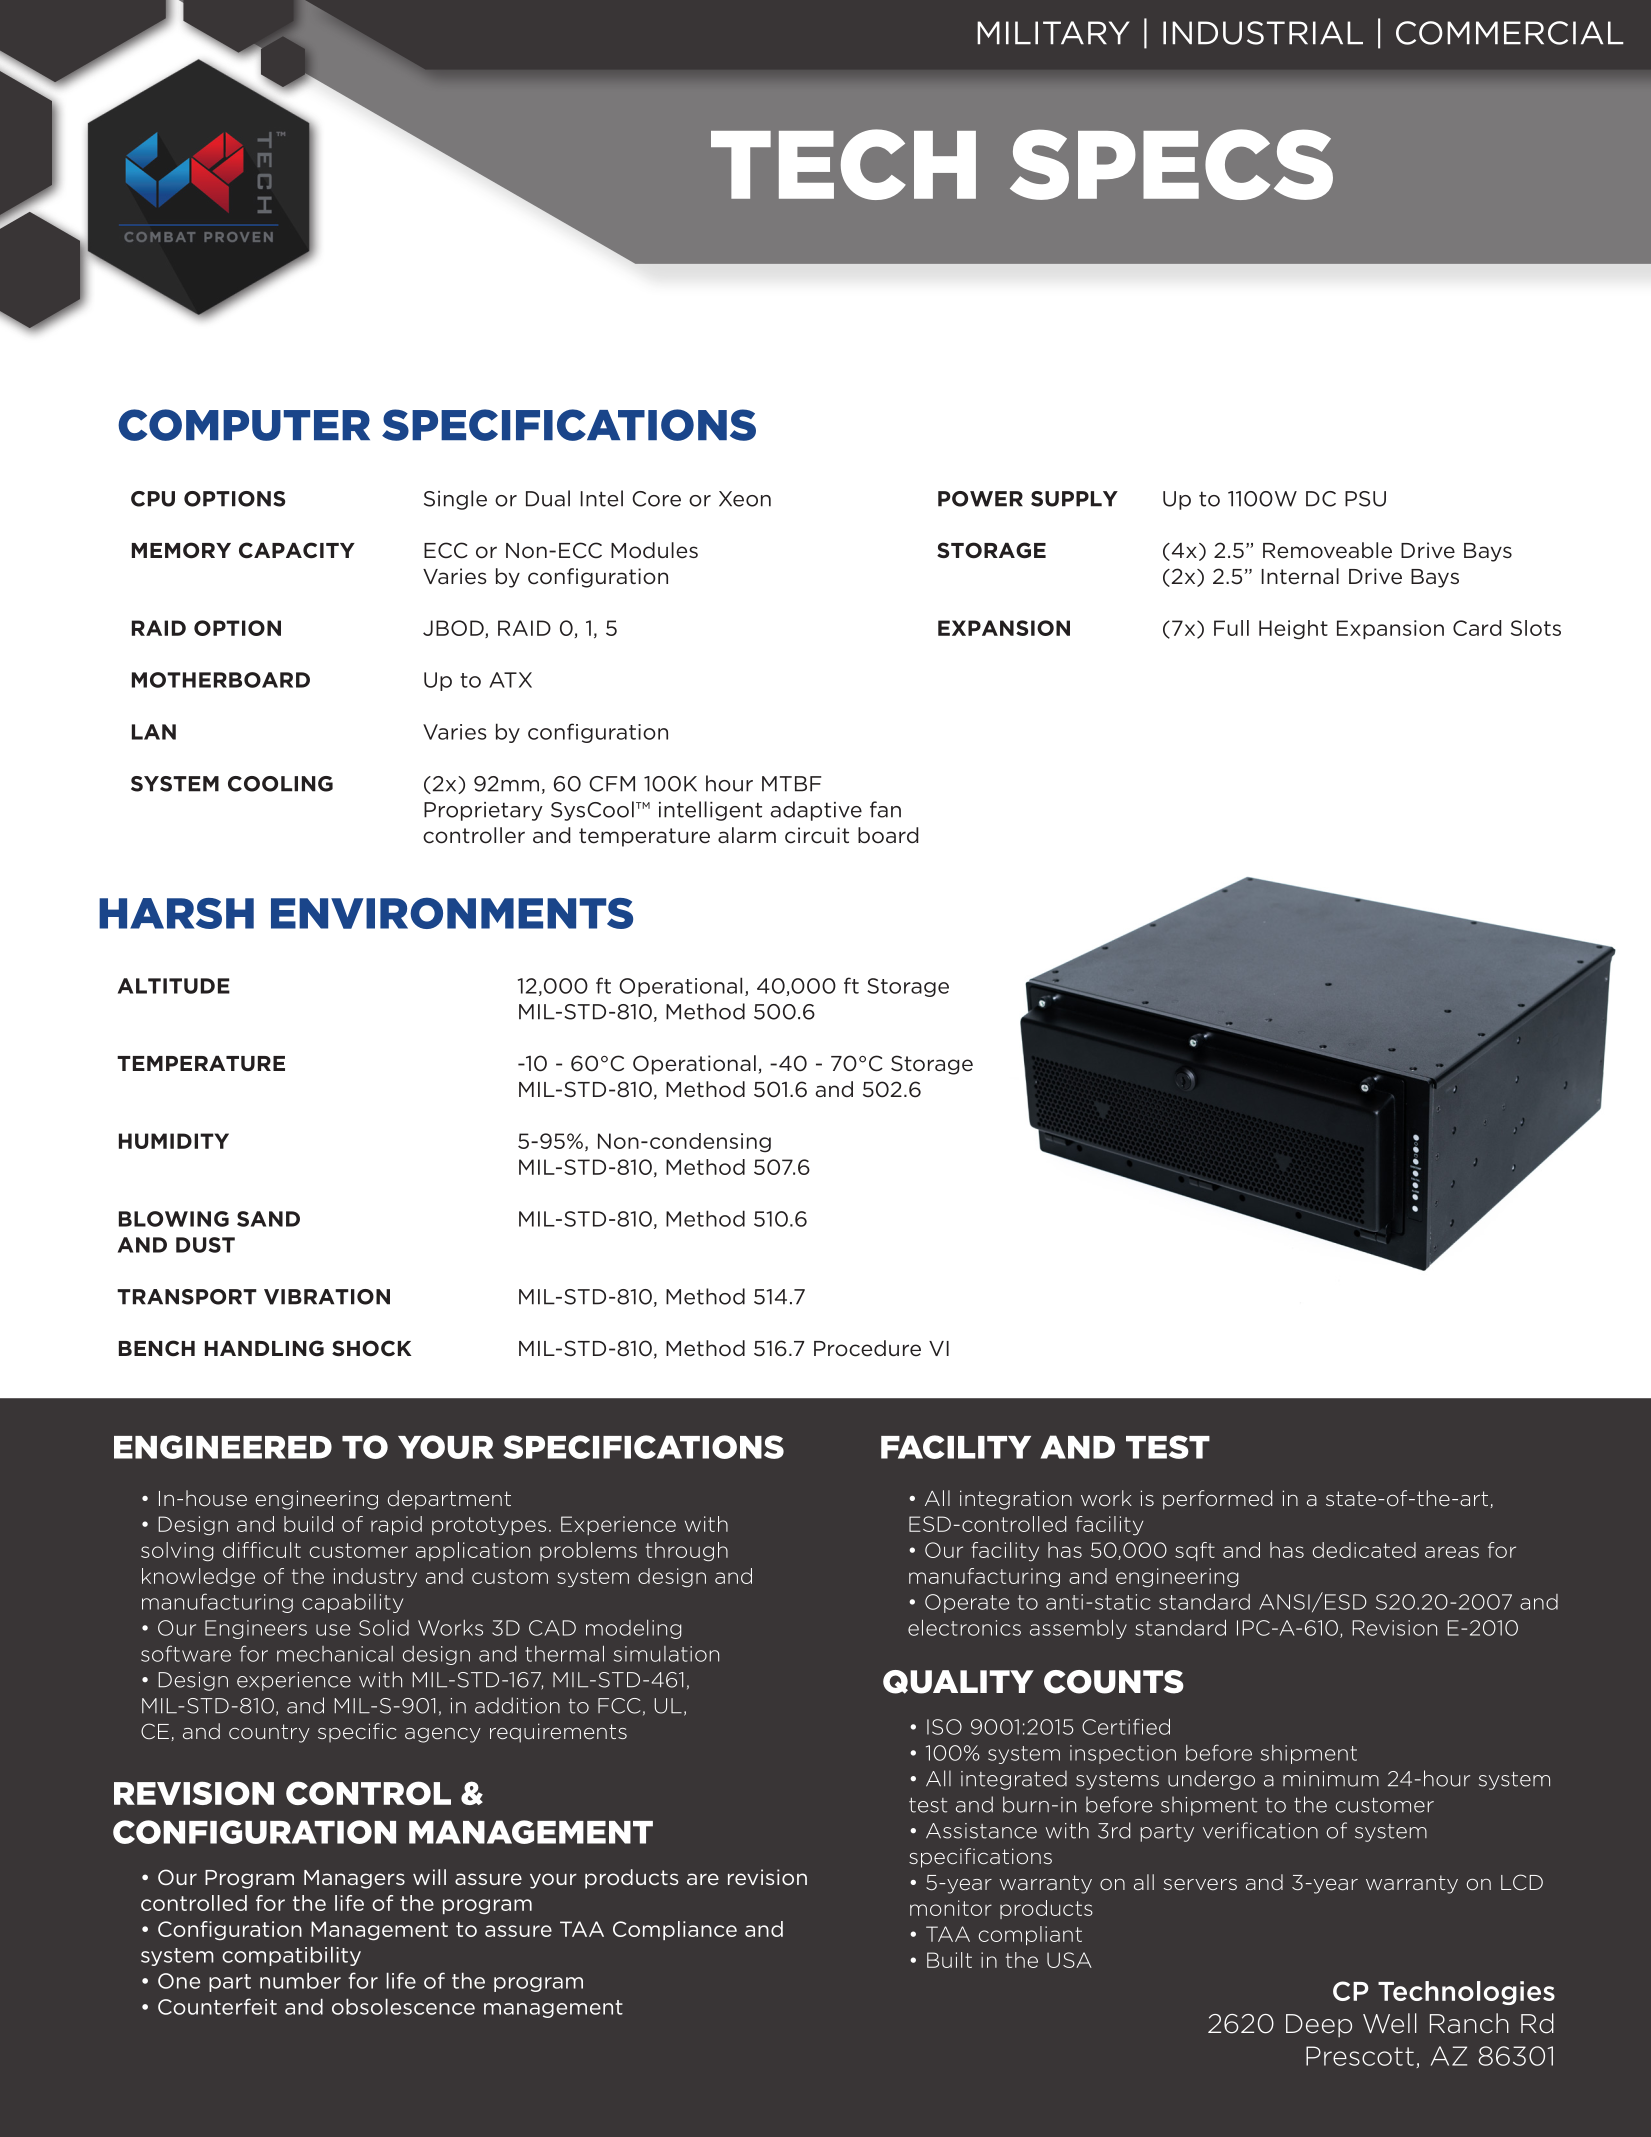 The height and width of the image is (2137, 1651). I want to click on Xeon, so click(745, 499).
